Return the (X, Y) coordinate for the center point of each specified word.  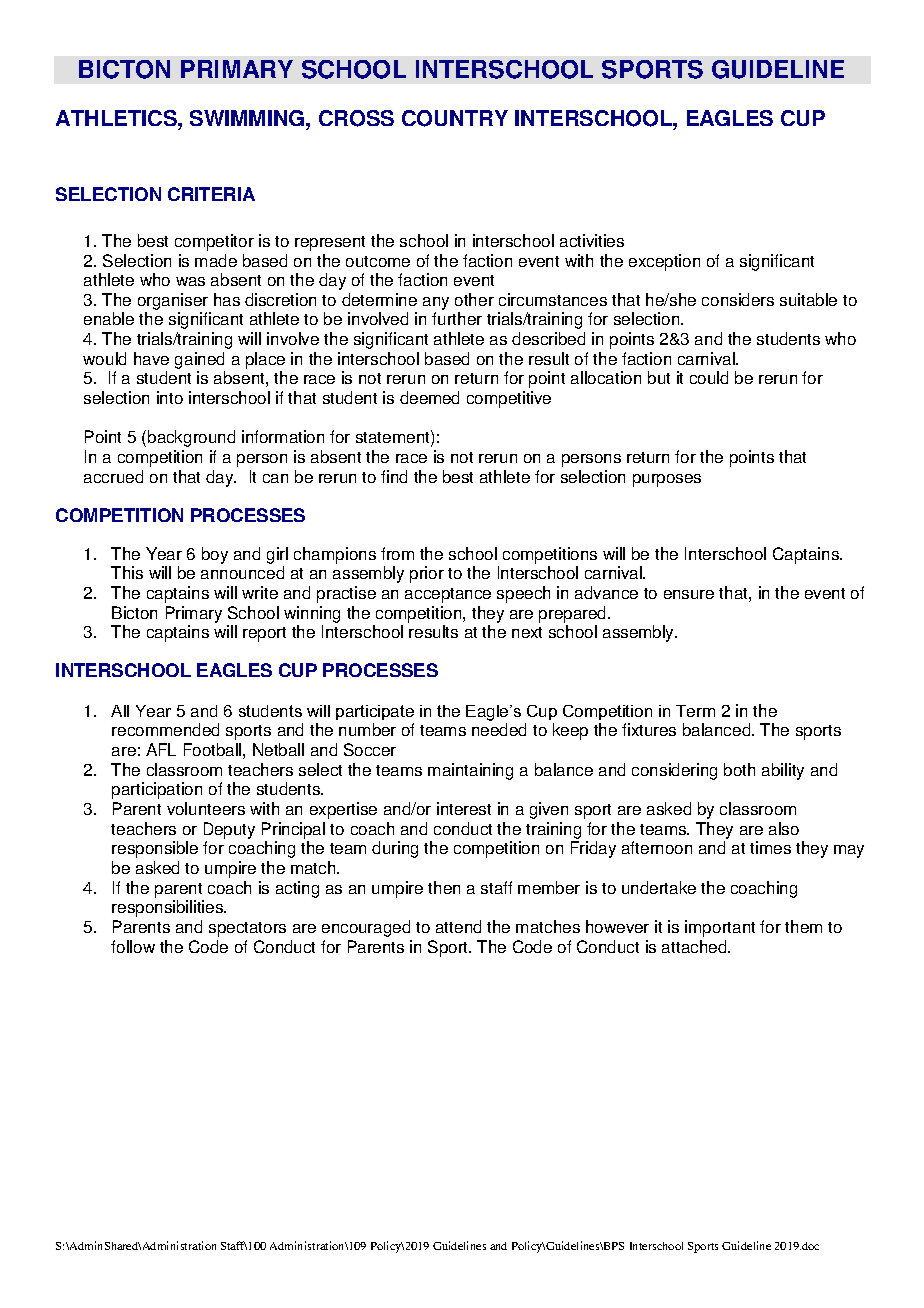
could (709, 377)
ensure (689, 594)
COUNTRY (455, 118)
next (527, 632)
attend (458, 926)
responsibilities (168, 908)
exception (664, 262)
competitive (509, 399)
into (170, 397)
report (264, 634)
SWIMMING (248, 118)
